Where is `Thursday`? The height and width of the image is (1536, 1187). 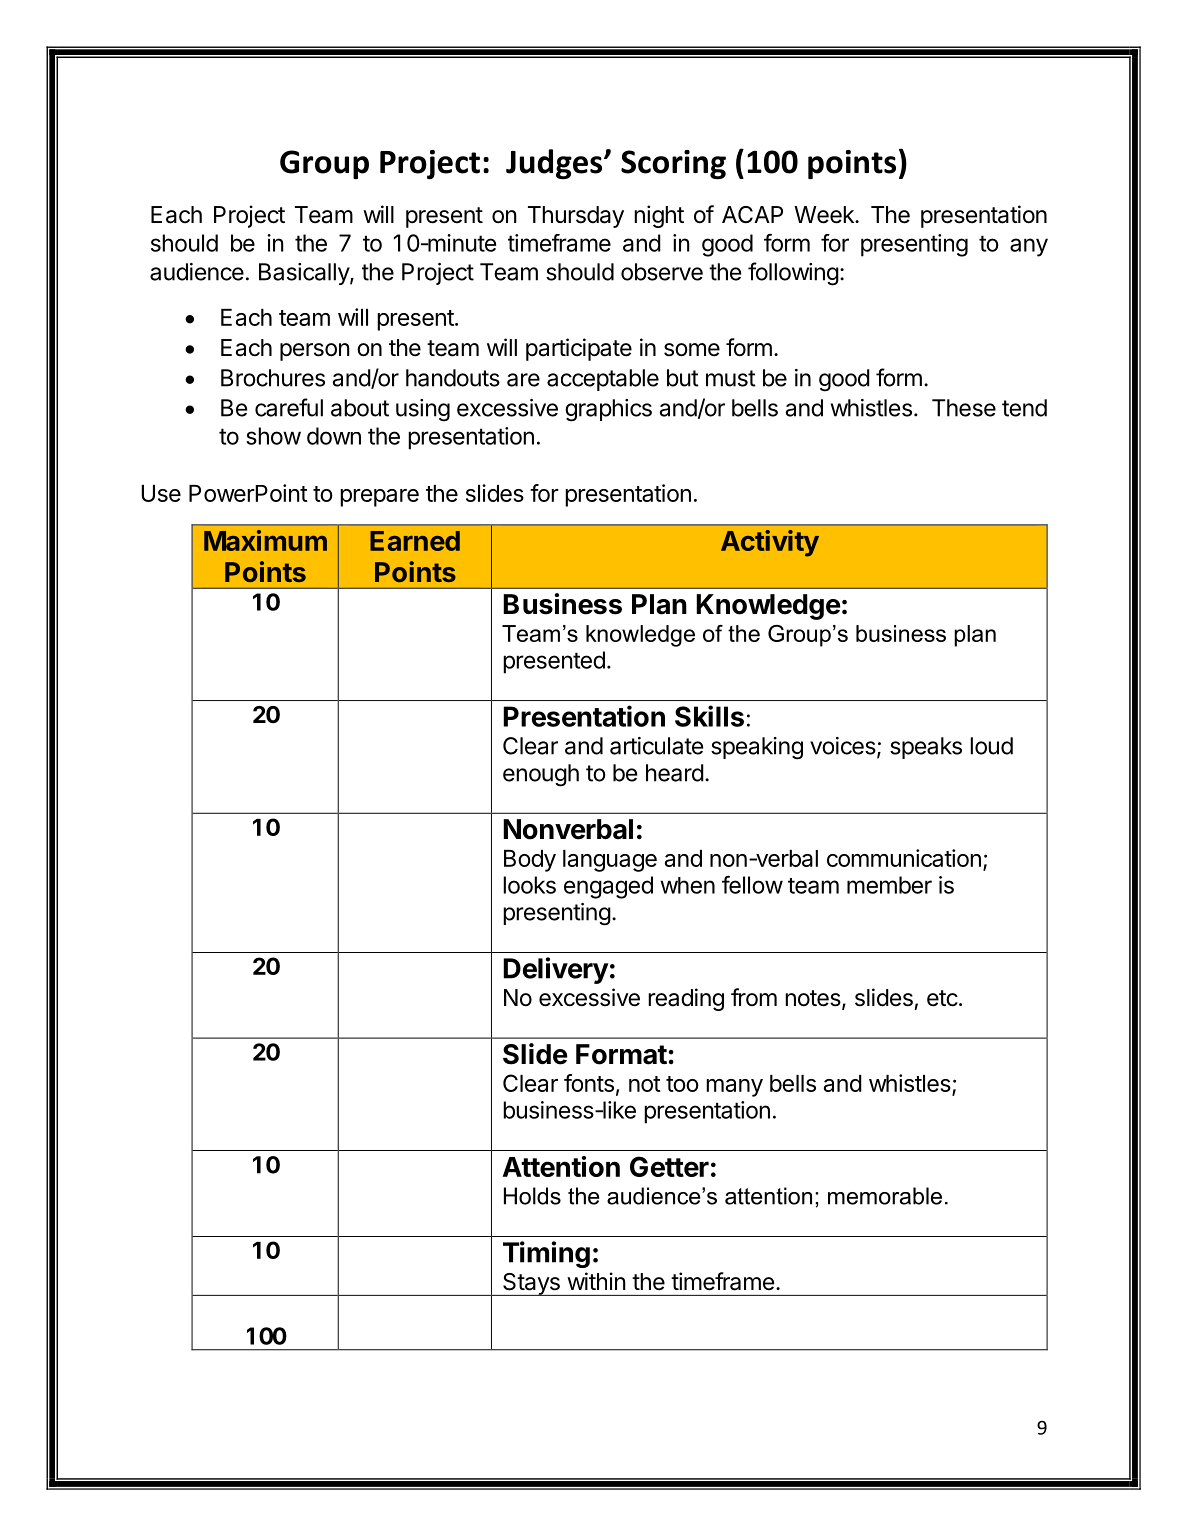
Thursday is located at coordinates (576, 217).
